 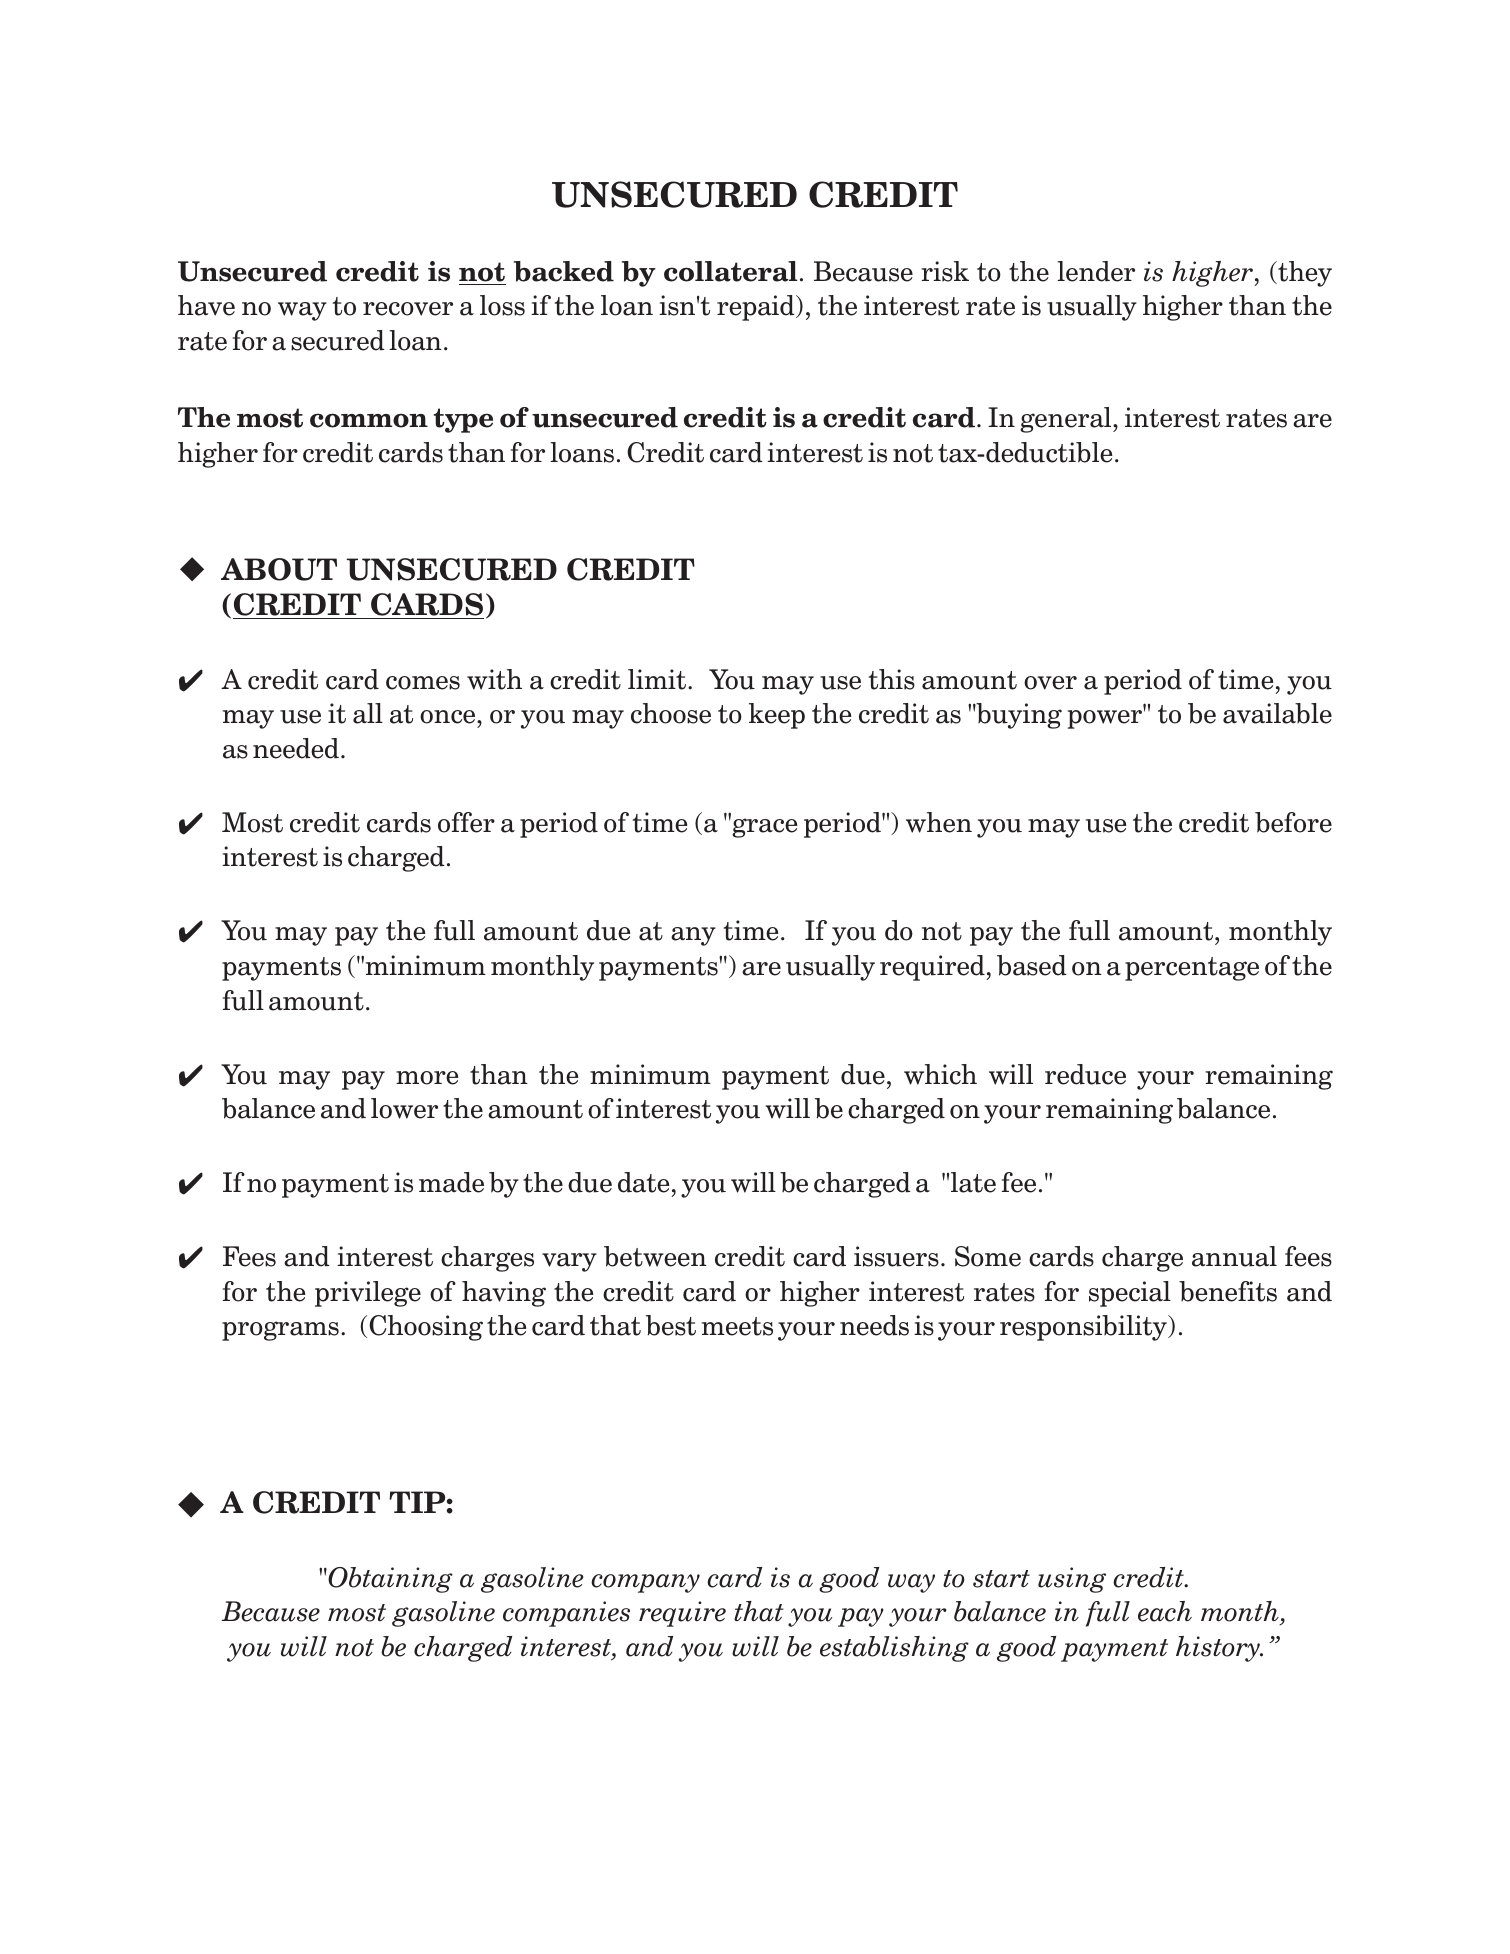 I want to click on company, so click(x=645, y=1583).
